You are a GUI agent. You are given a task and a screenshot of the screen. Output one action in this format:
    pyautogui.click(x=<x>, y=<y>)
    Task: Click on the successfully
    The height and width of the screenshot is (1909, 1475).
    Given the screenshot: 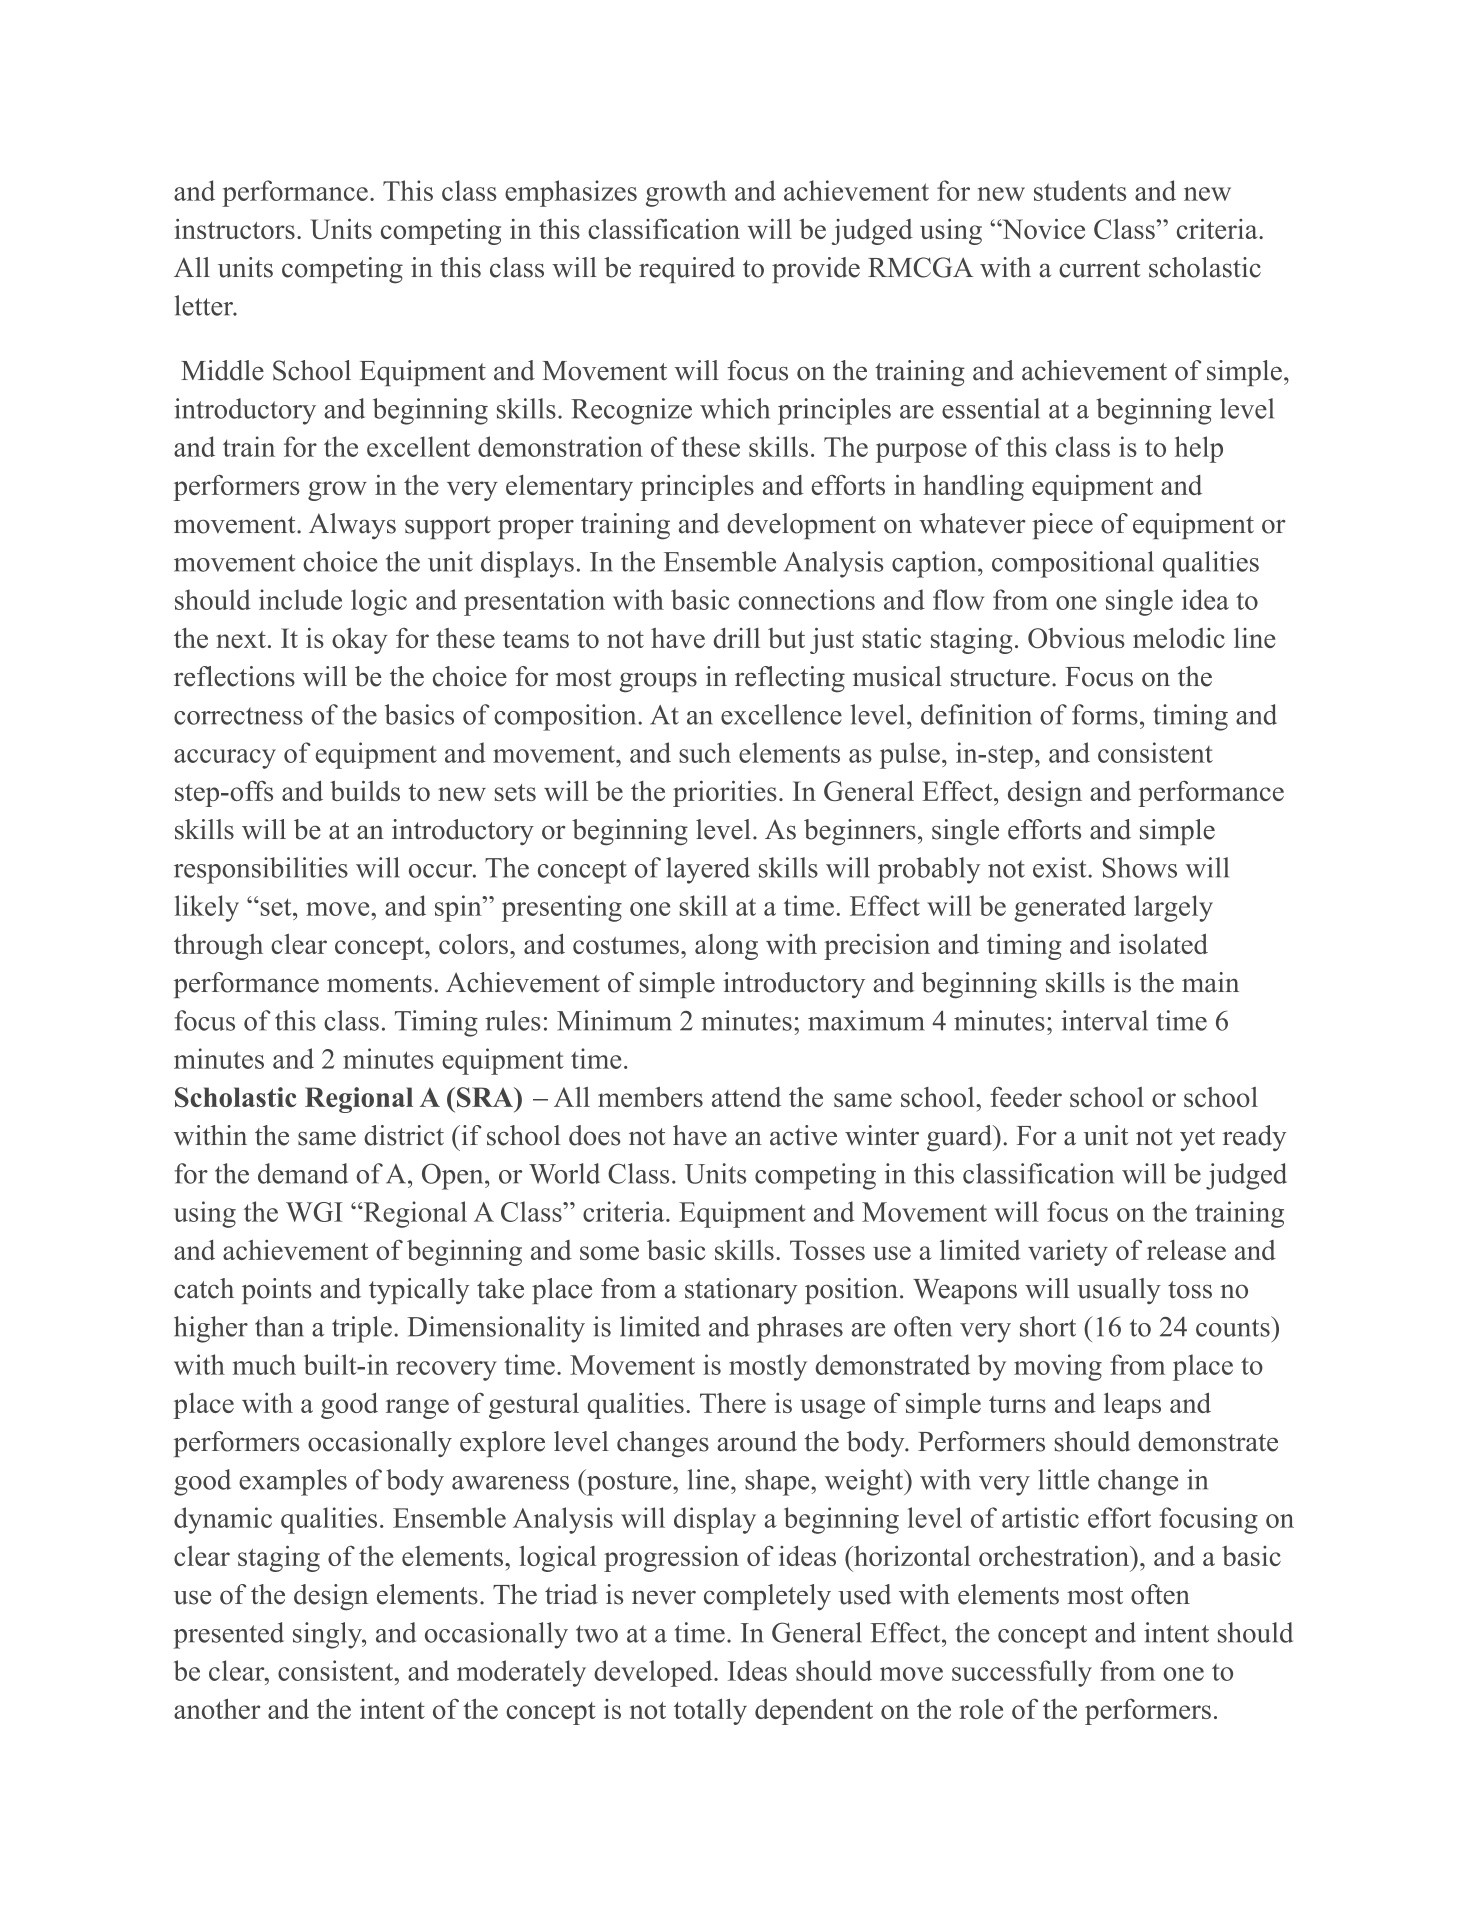 What is the action you would take?
    pyautogui.click(x=1022, y=1673)
